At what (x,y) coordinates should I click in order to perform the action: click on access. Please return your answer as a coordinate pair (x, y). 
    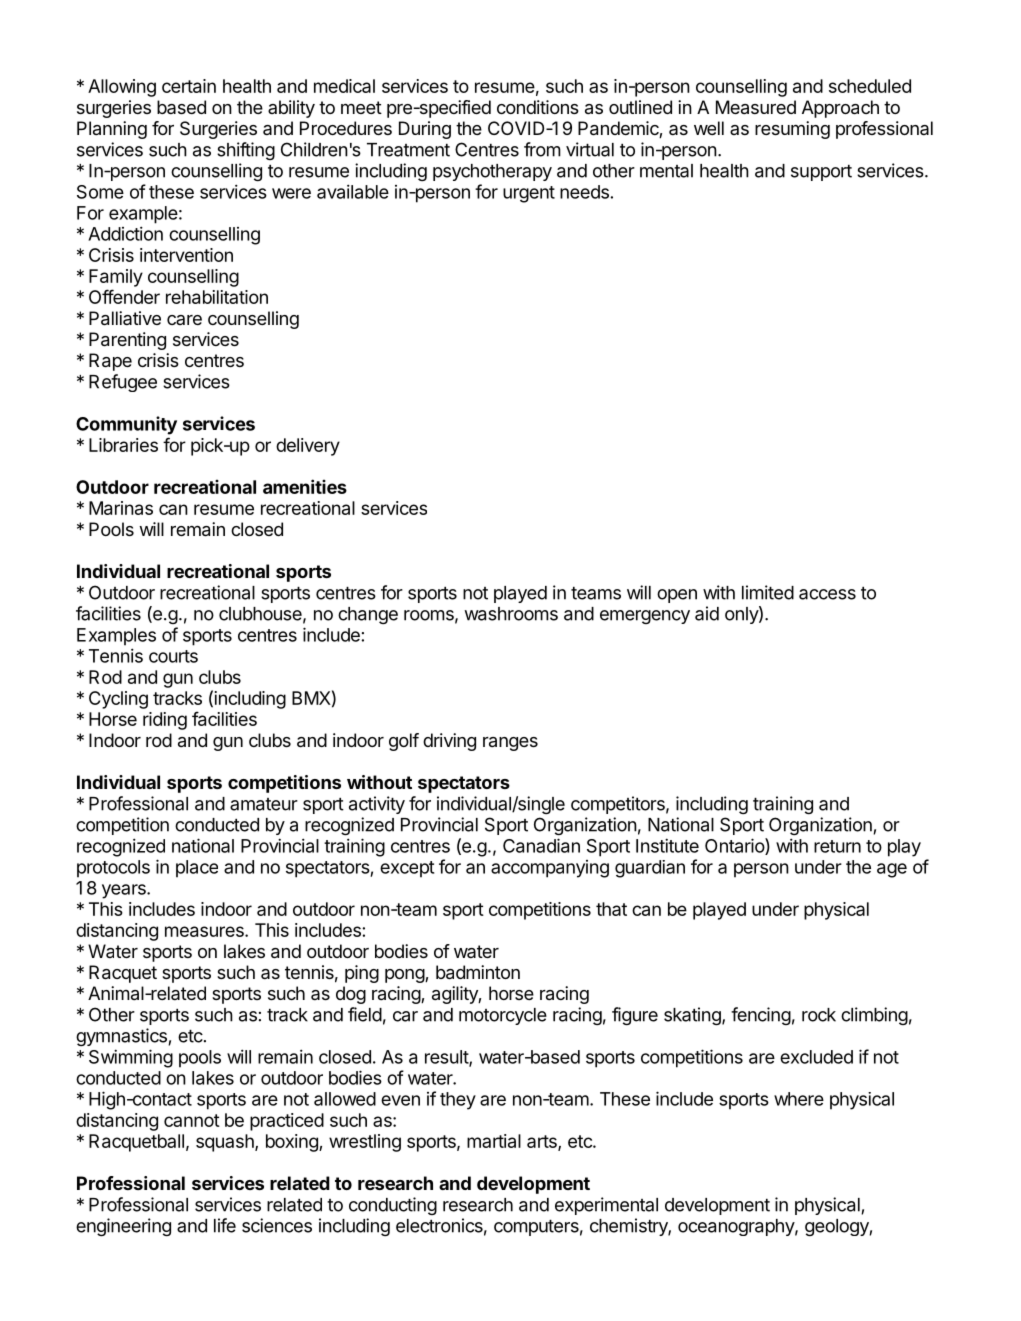
    Looking at the image, I should click on (827, 594).
